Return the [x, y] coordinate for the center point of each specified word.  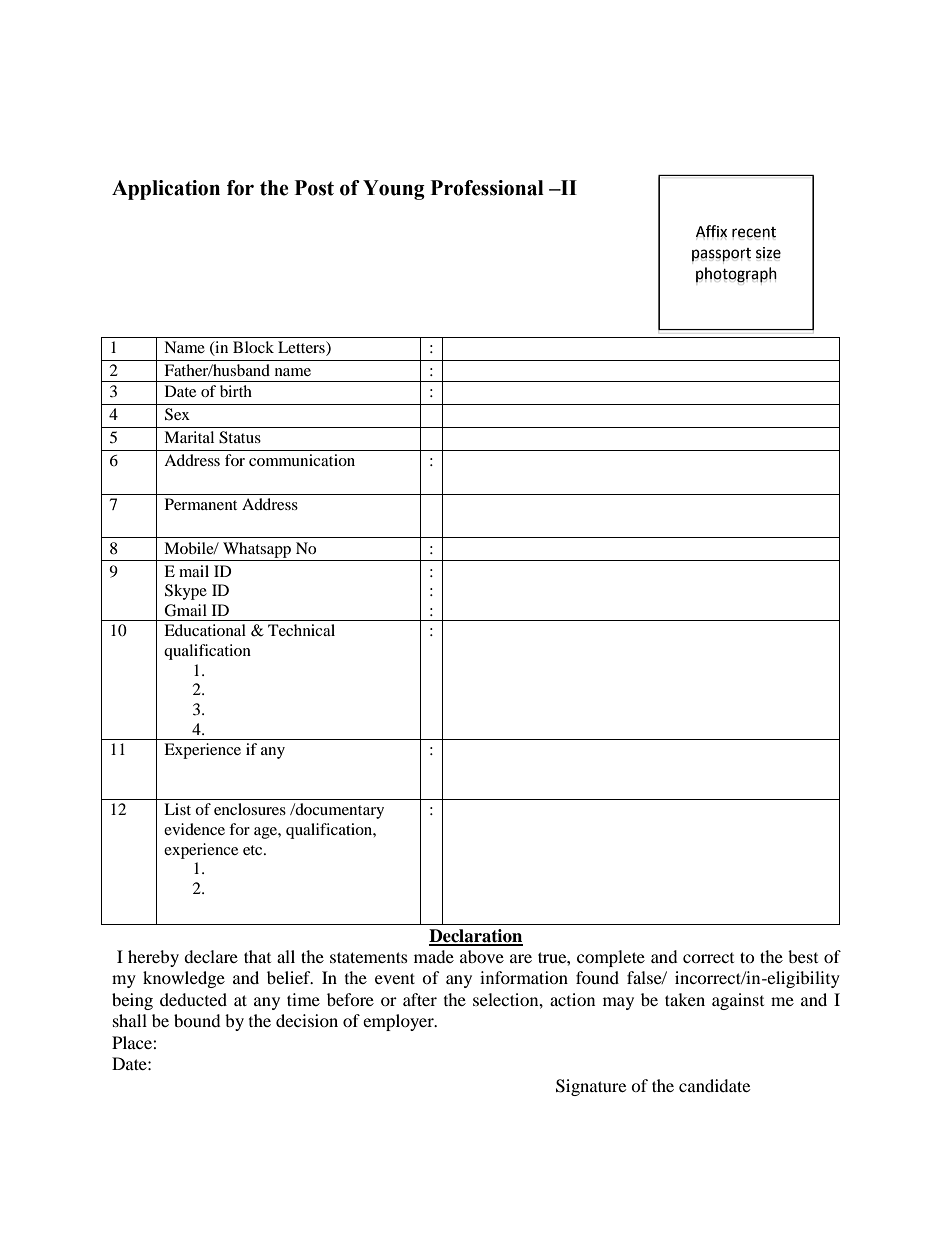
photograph [736, 275]
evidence [194, 829]
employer [399, 1022]
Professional [487, 188]
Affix [711, 231]
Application [166, 190]
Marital [189, 437]
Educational [205, 630]
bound [197, 1020]
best [803, 956]
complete [611, 958]
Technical [301, 630]
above [482, 956]
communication [302, 460]
